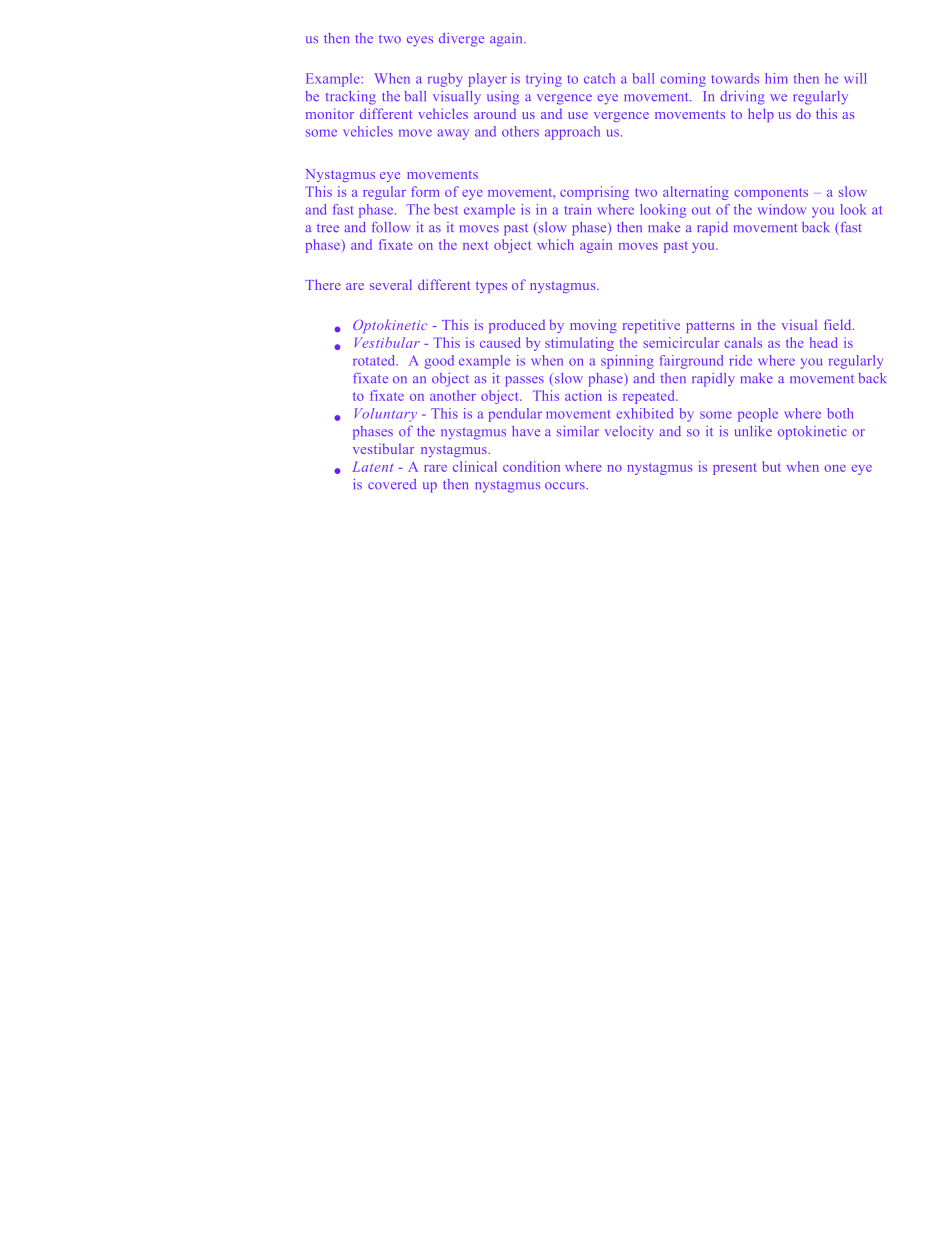 The height and width of the screenshot is (1233, 952). I want to click on form, so click(425, 191).
